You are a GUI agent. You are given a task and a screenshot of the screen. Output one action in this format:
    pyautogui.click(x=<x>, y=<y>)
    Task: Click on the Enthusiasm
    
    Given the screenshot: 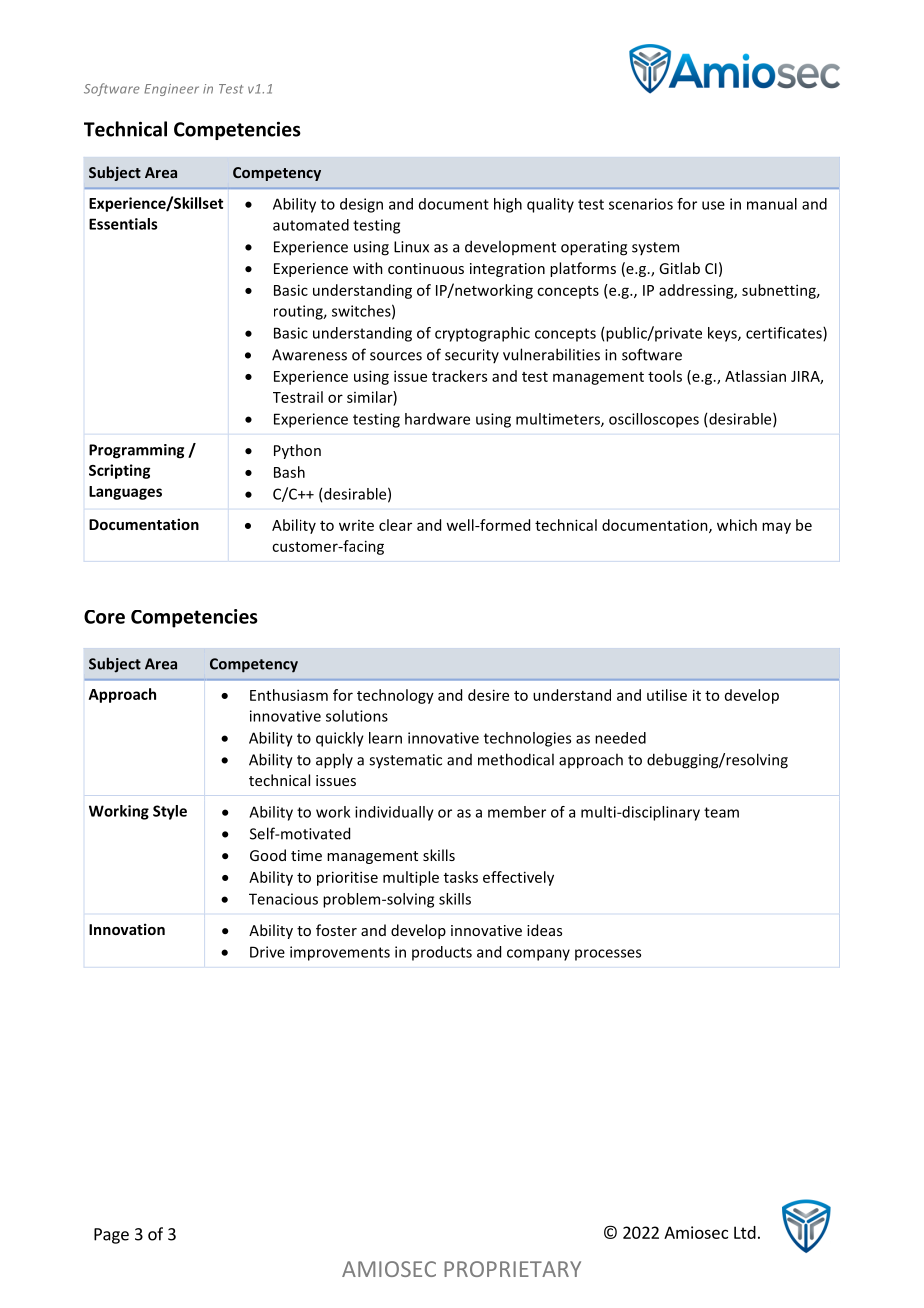 What is the action you would take?
    pyautogui.click(x=289, y=695)
